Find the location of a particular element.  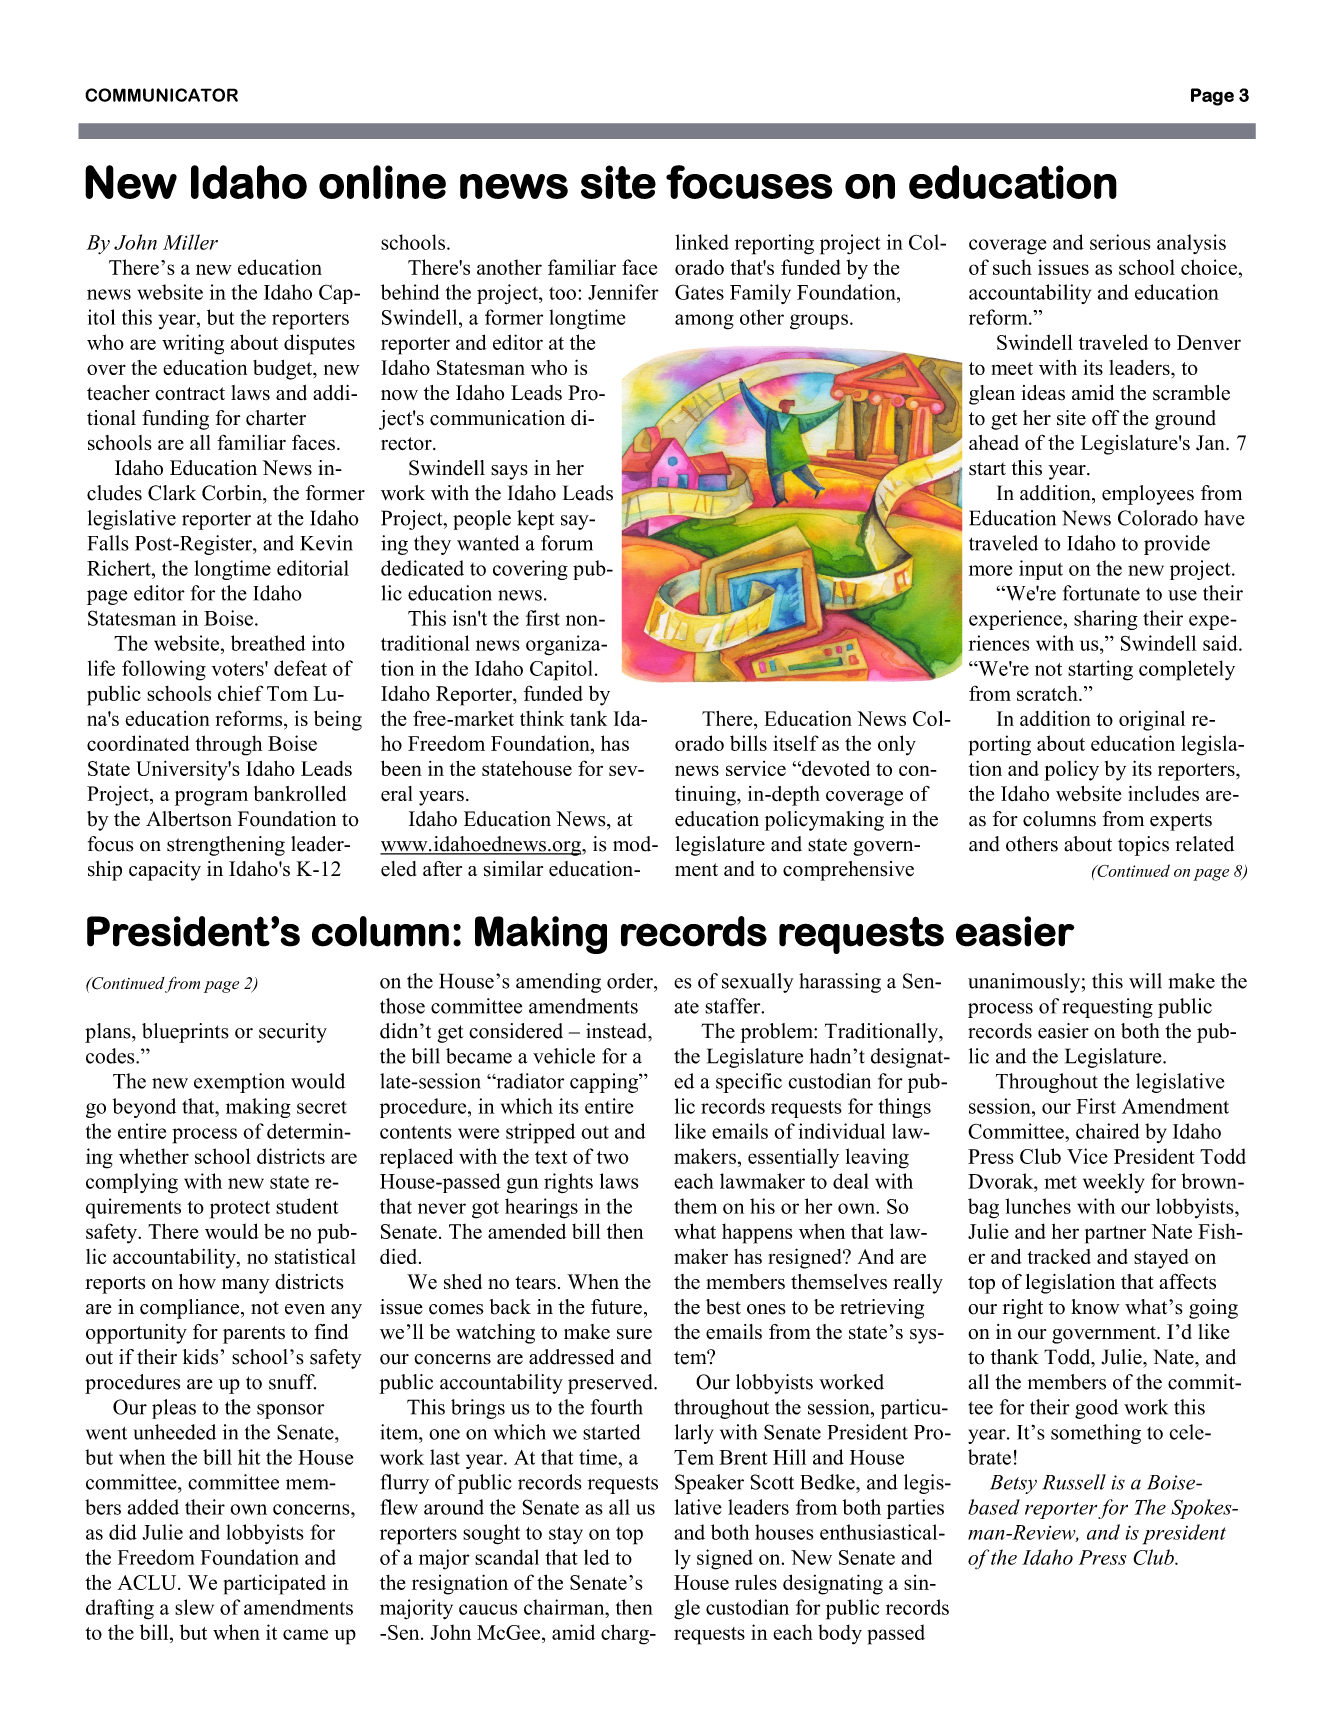

Russell is located at coordinates (1074, 1482).
